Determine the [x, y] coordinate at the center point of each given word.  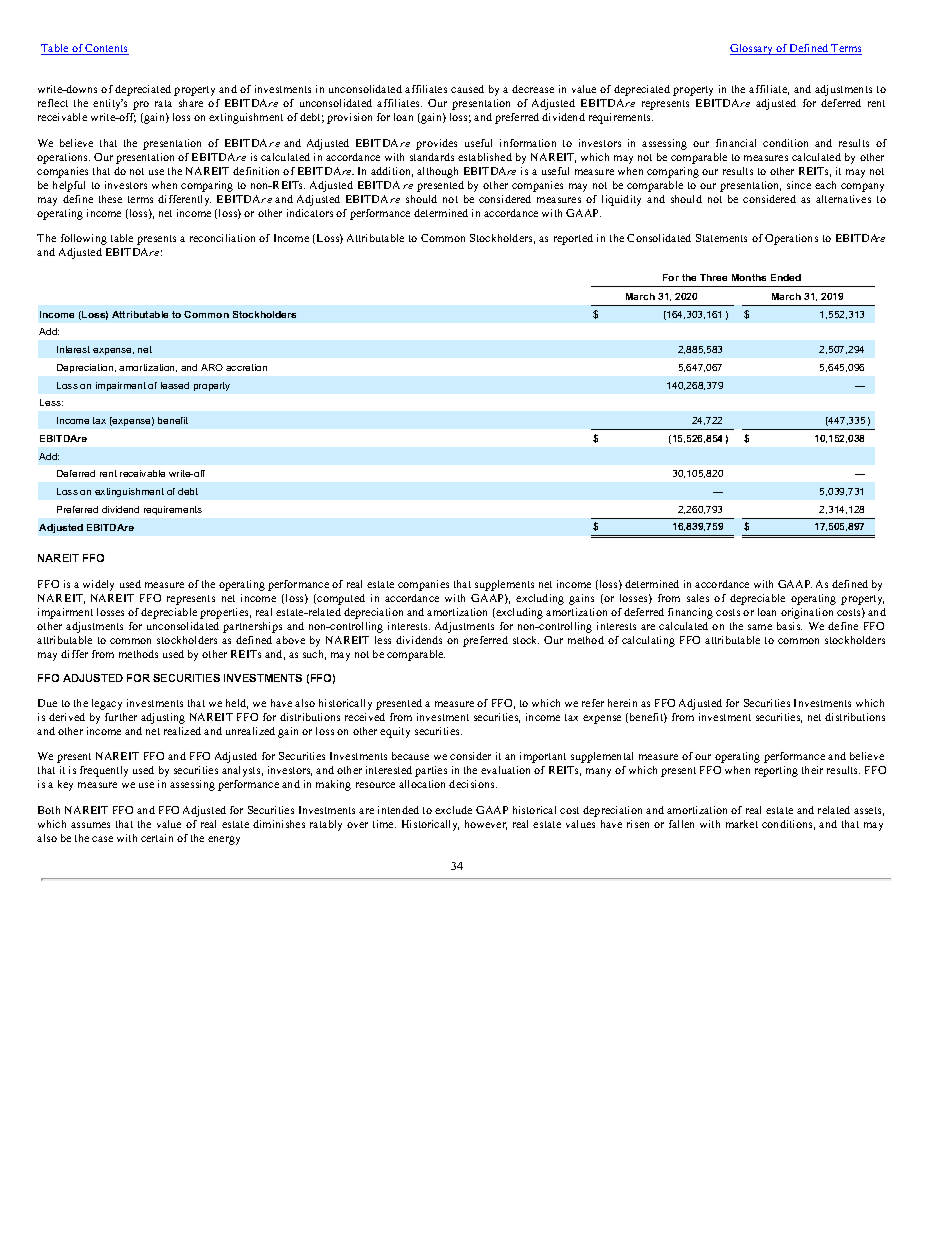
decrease [533, 89]
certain [157, 838]
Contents [106, 49]
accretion [246, 367]
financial [736, 143]
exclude [453, 810]
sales [698, 598]
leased [175, 385]
